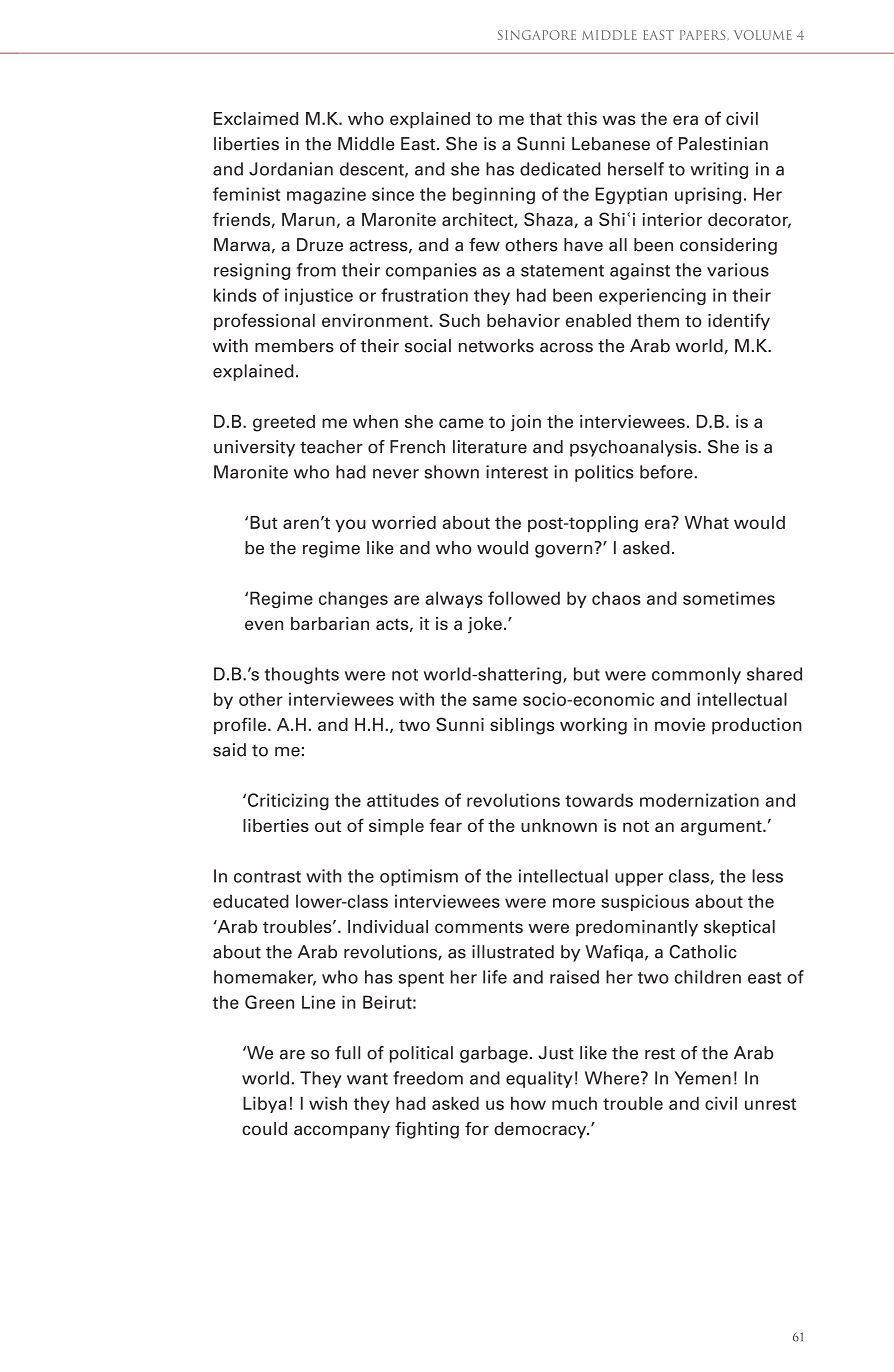  What do you see at coordinates (294, 346) in the page?
I see `members` at bounding box center [294, 346].
